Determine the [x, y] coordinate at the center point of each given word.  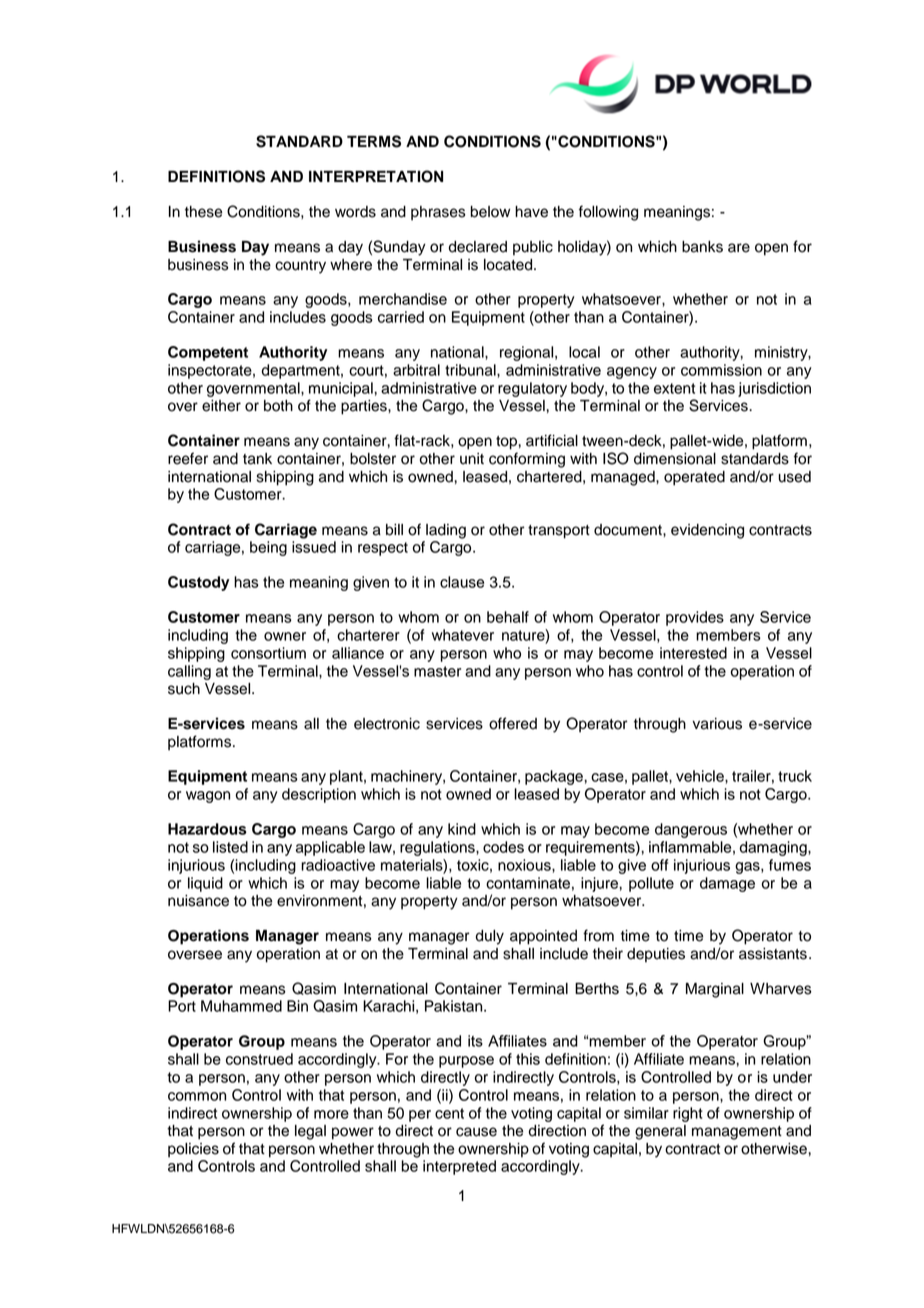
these [203, 212]
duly [490, 937]
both [278, 406]
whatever [463, 635]
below [490, 212]
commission [721, 370]
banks [702, 247]
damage [727, 884]
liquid [205, 884]
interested [693, 653]
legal [310, 1132]
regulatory [532, 389]
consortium [268, 653]
